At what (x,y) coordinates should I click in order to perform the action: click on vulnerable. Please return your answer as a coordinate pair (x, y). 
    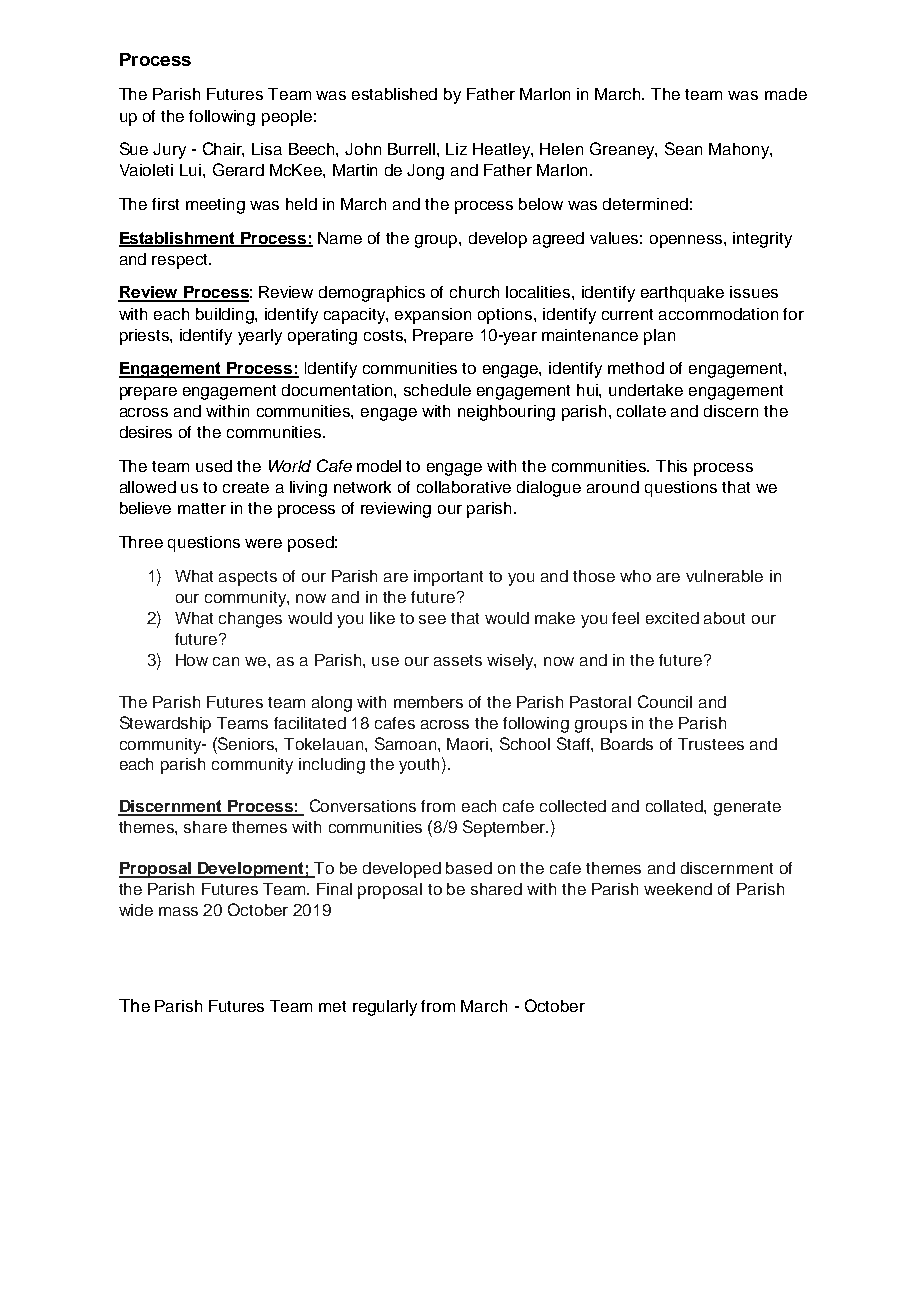
    Looking at the image, I should click on (724, 576).
